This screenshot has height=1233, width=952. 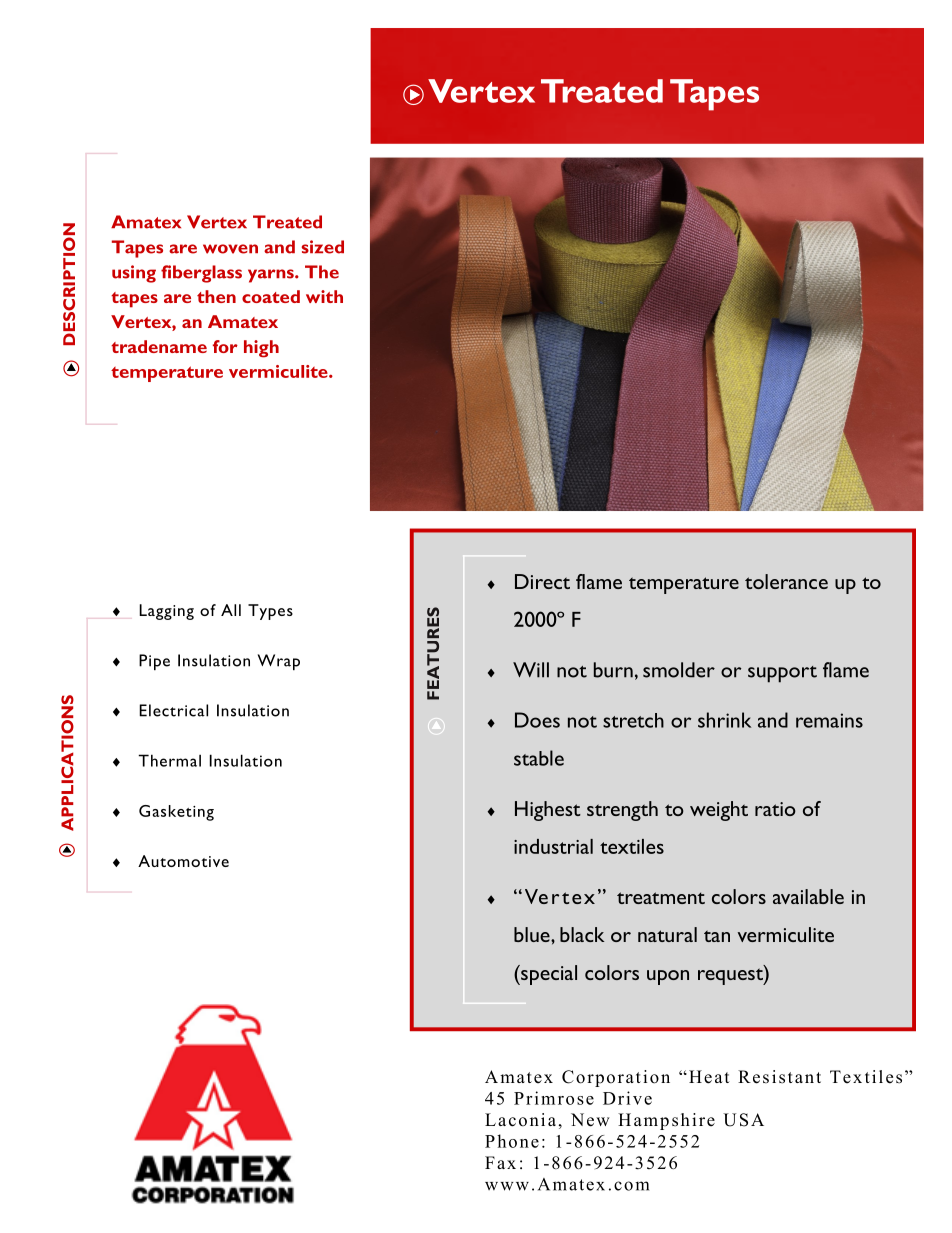 I want to click on New, so click(x=590, y=1120).
